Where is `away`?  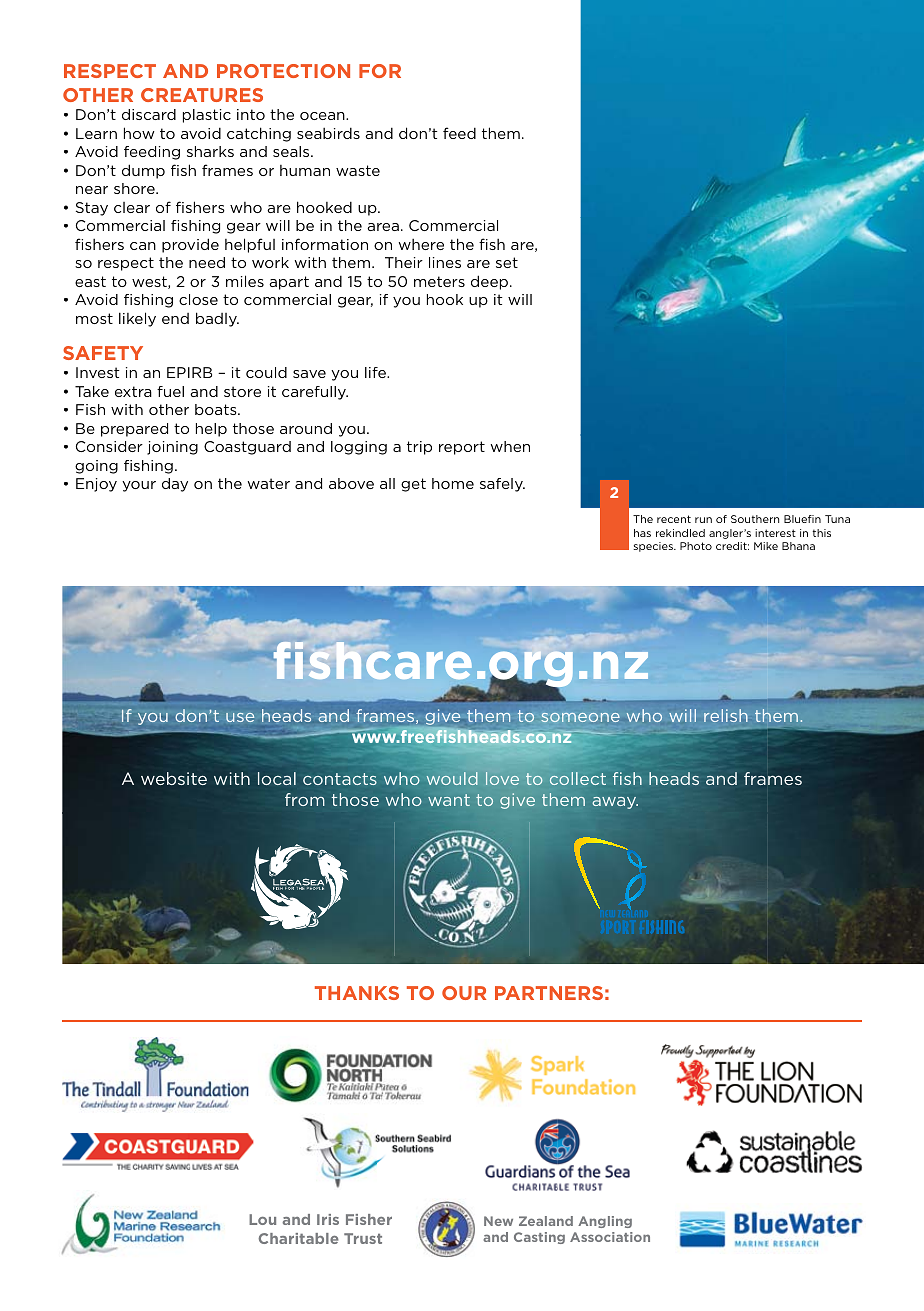 away is located at coordinates (615, 803).
